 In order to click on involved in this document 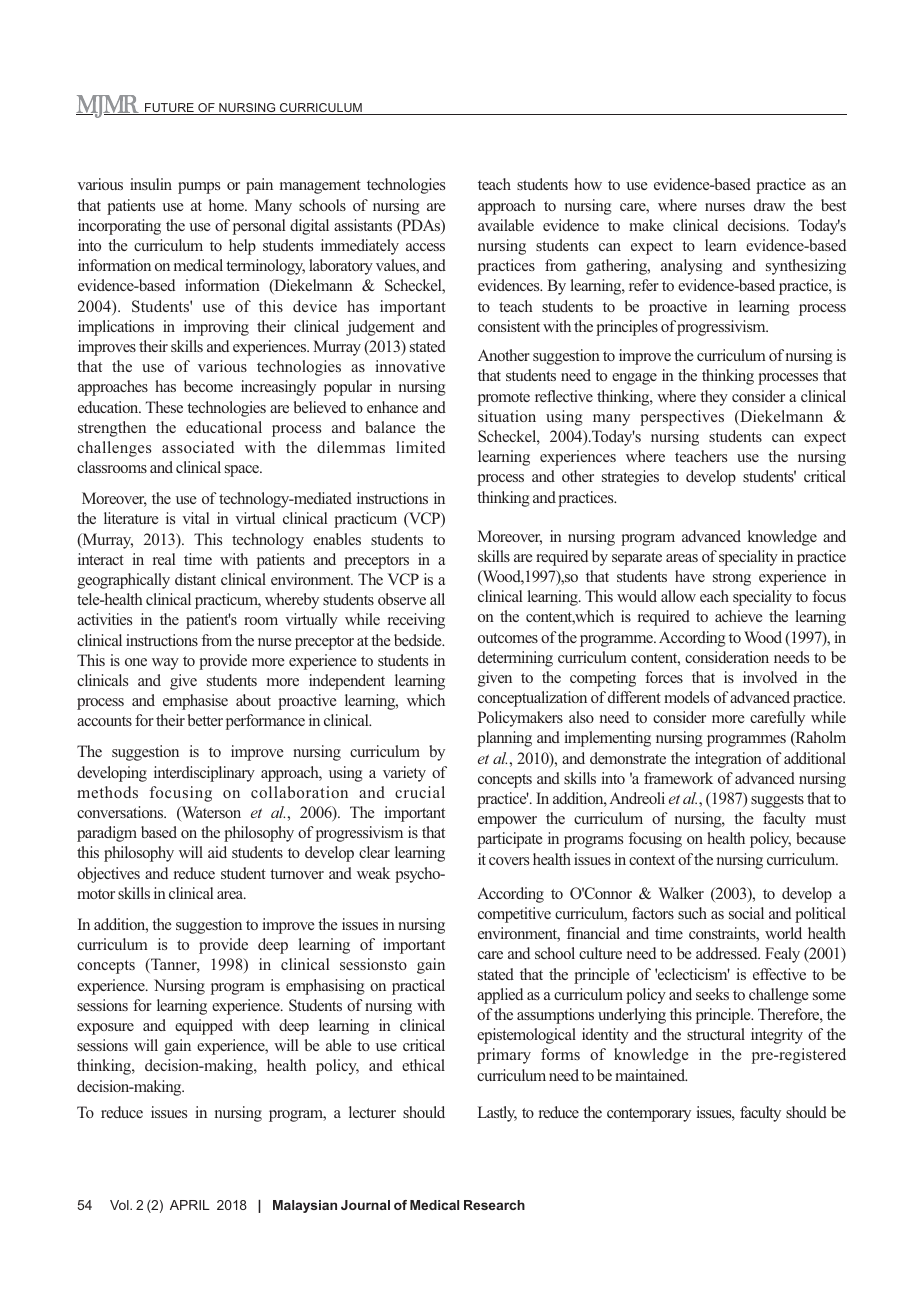, I will do `click(770, 677)`.
